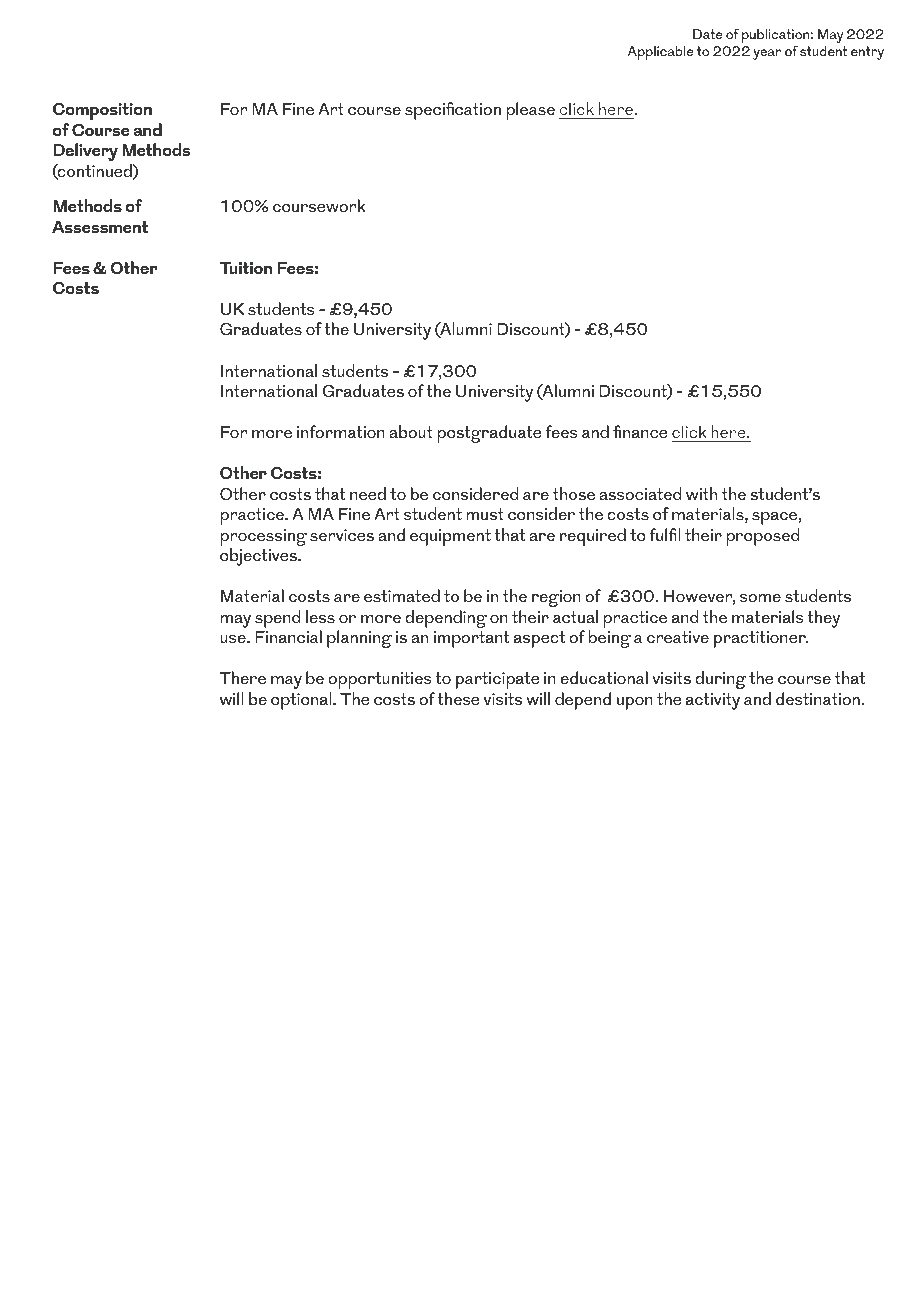 The height and width of the screenshot is (1308, 924). What do you see at coordinates (720, 680) in the screenshot?
I see `during` at bounding box center [720, 680].
